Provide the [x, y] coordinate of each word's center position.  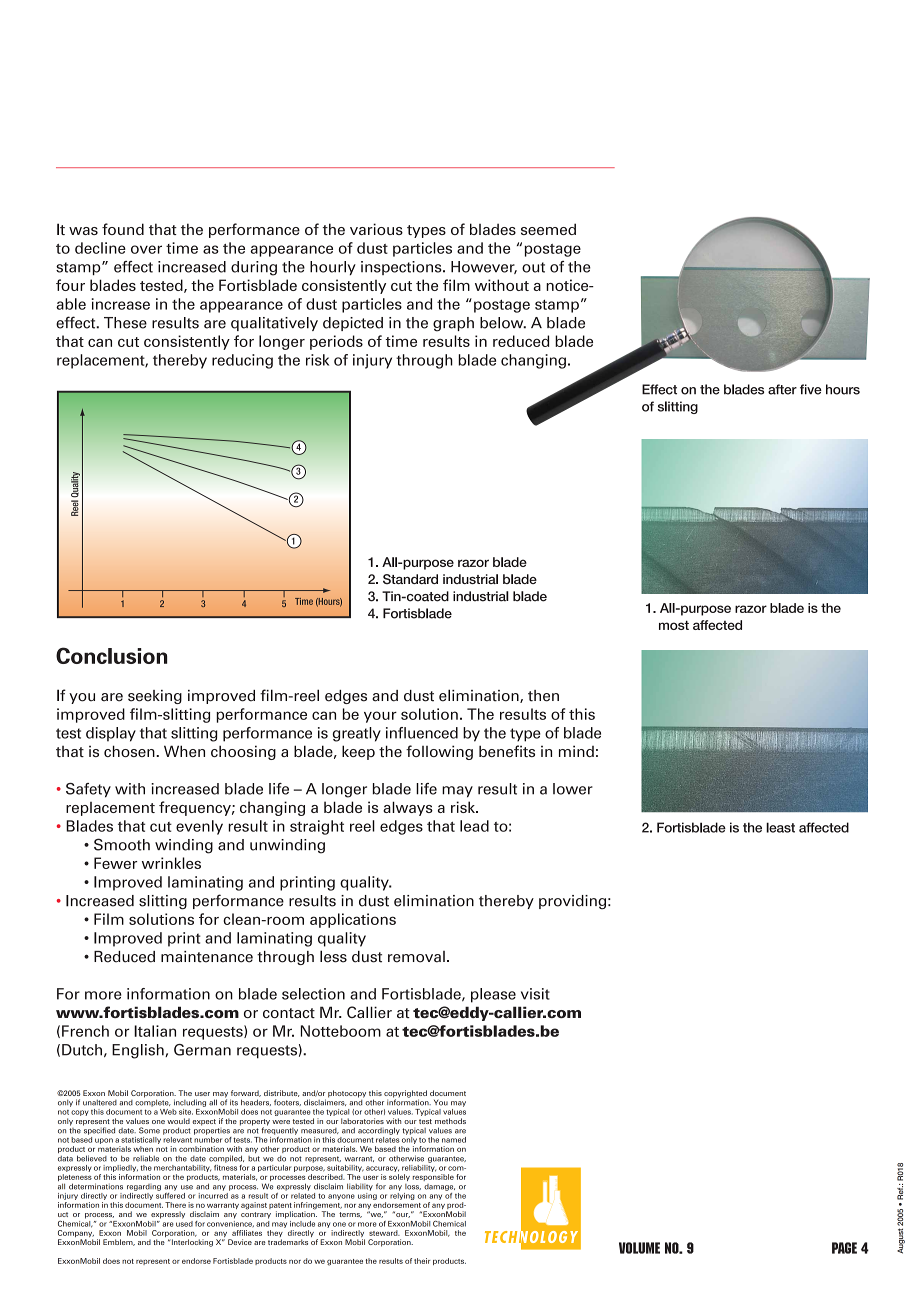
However [484, 267]
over [146, 249]
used [184, 1222]
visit [535, 994]
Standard [410, 579]
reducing [242, 361]
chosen [130, 751]
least [780, 827]
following [439, 752]
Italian [155, 1031]
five [811, 389]
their [422, 1261]
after [782, 389]
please [493, 995]
